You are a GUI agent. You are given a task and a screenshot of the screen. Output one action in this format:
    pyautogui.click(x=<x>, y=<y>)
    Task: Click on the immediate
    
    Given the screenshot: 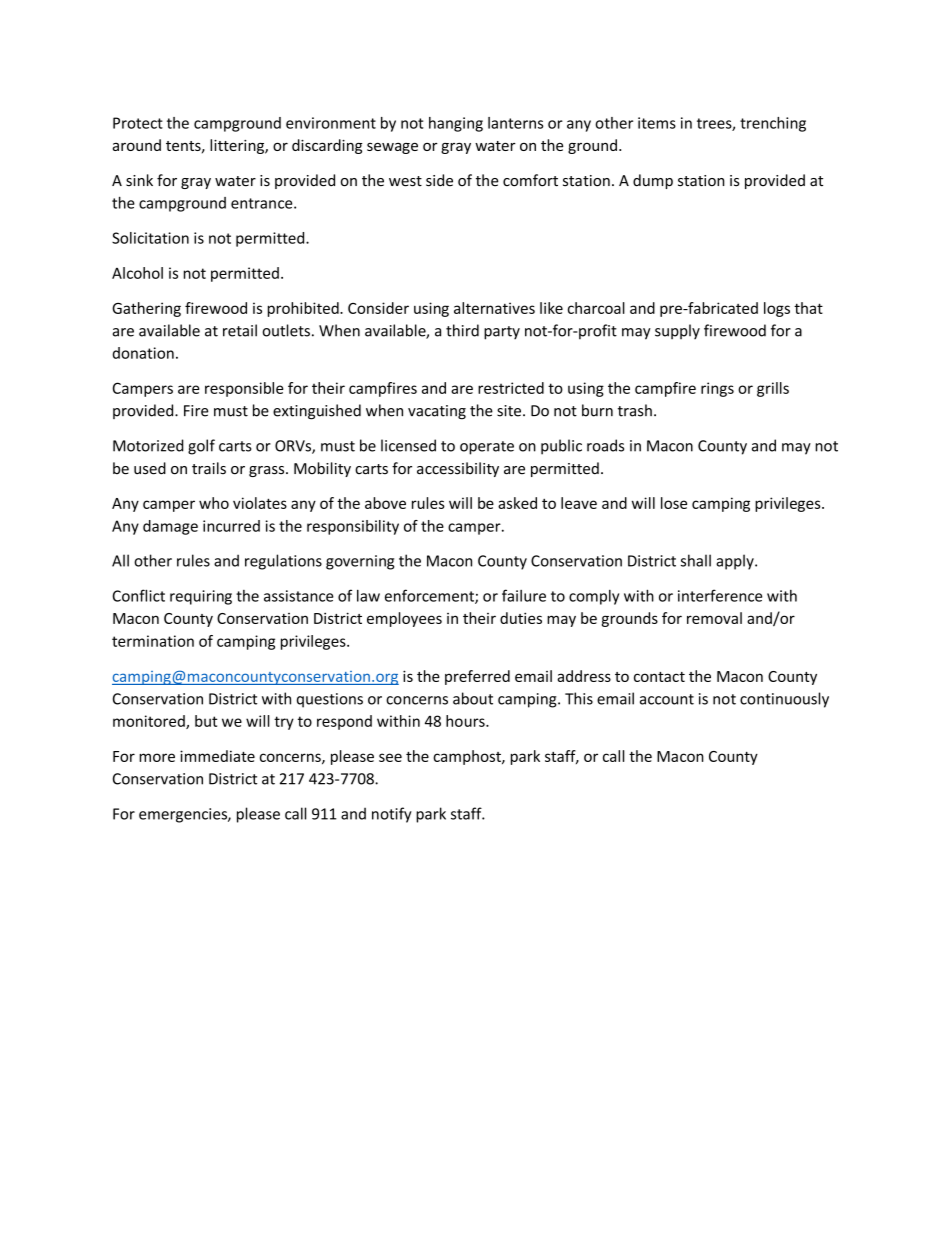 What is the action you would take?
    pyautogui.click(x=217, y=756)
